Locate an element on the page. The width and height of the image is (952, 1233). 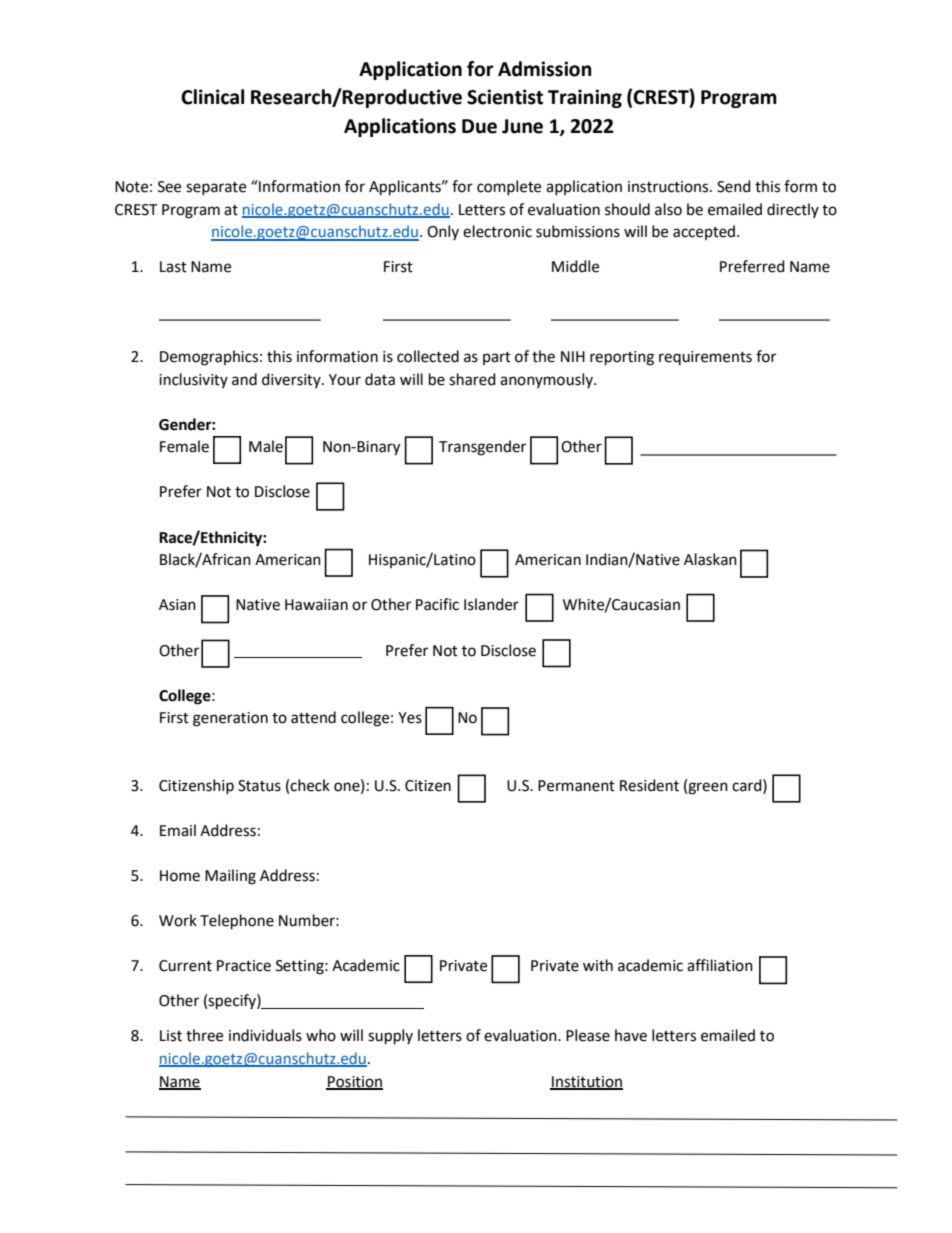
Send is located at coordinates (734, 186).
